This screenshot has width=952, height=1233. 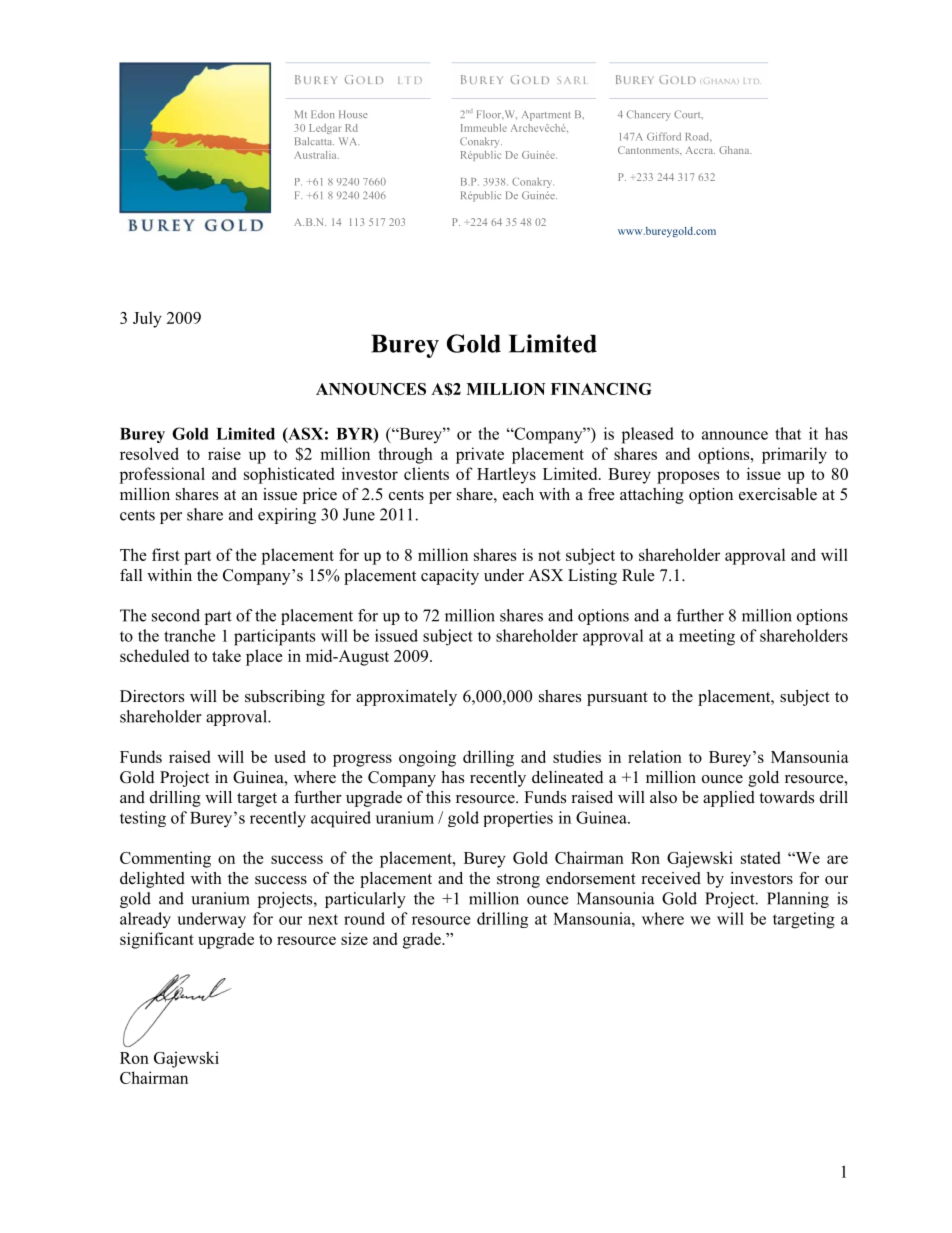 What do you see at coordinates (671, 878) in the screenshot?
I see `received` at bounding box center [671, 878].
